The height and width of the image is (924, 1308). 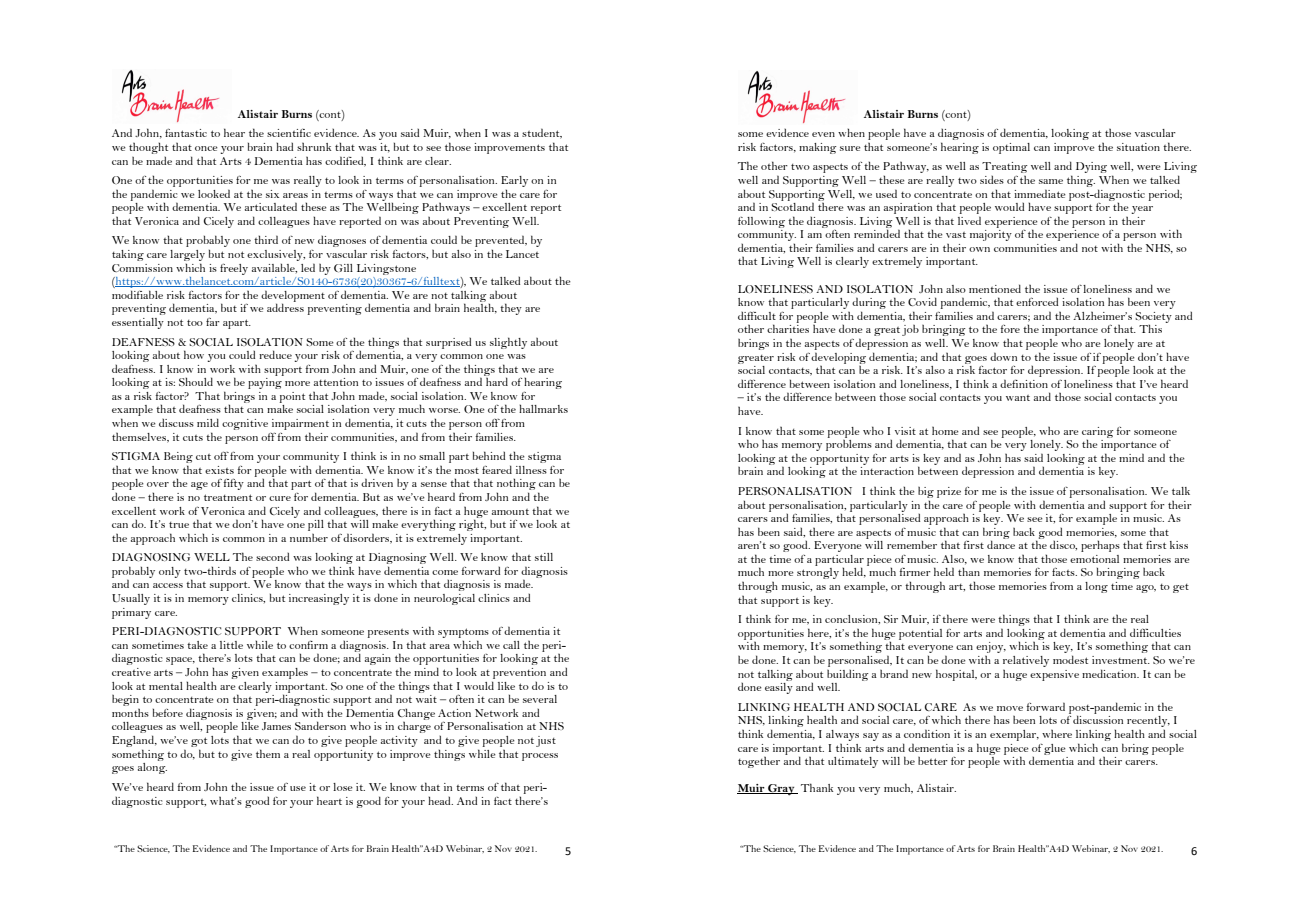 I want to click on call, so click(x=511, y=645).
